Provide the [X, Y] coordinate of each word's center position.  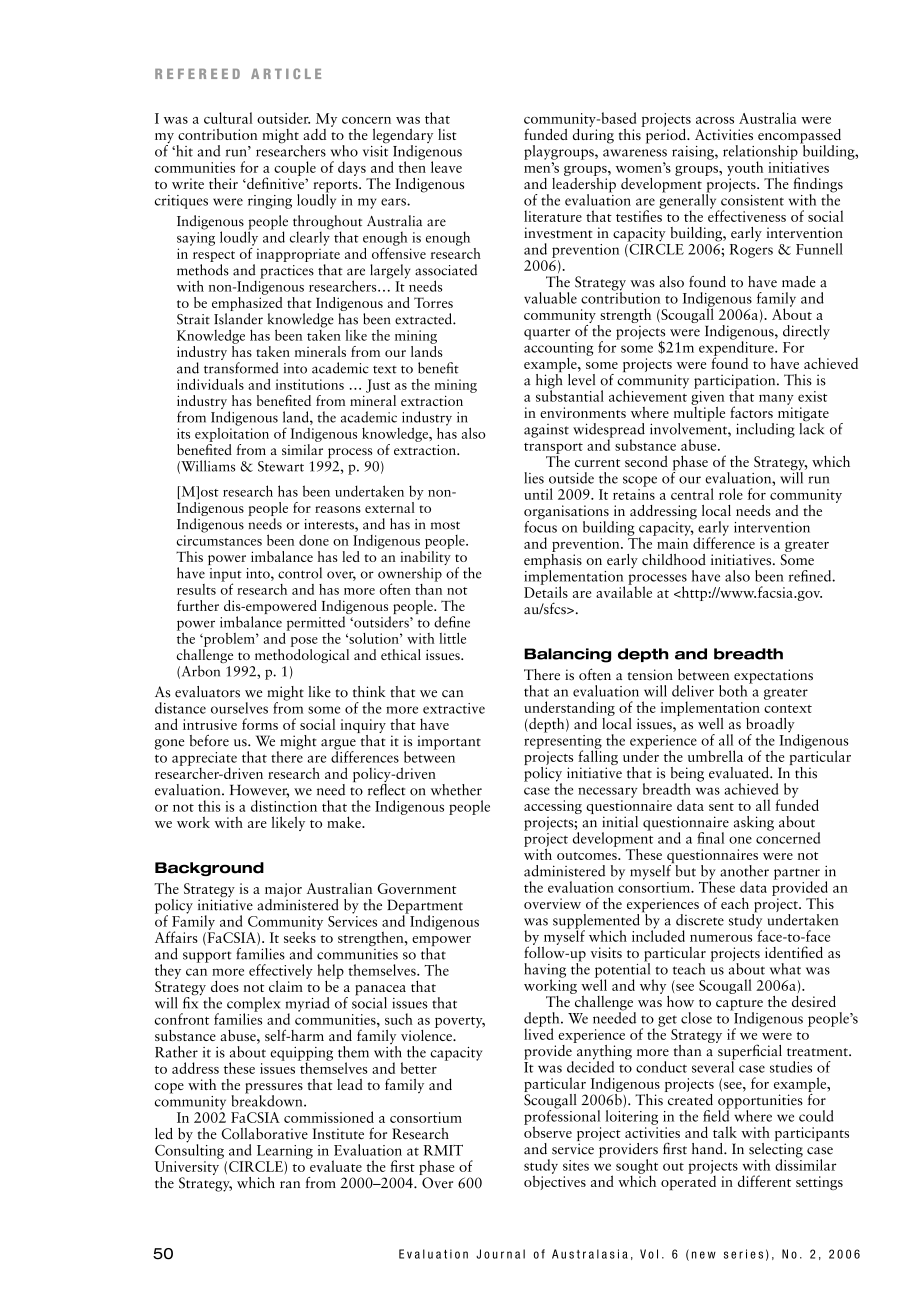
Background [209, 869]
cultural [228, 118]
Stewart [281, 466]
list [447, 134]
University [187, 1169]
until [538, 494]
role [731, 494]
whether [456, 790]
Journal [500, 1254]
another [744, 871]
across [715, 120]
